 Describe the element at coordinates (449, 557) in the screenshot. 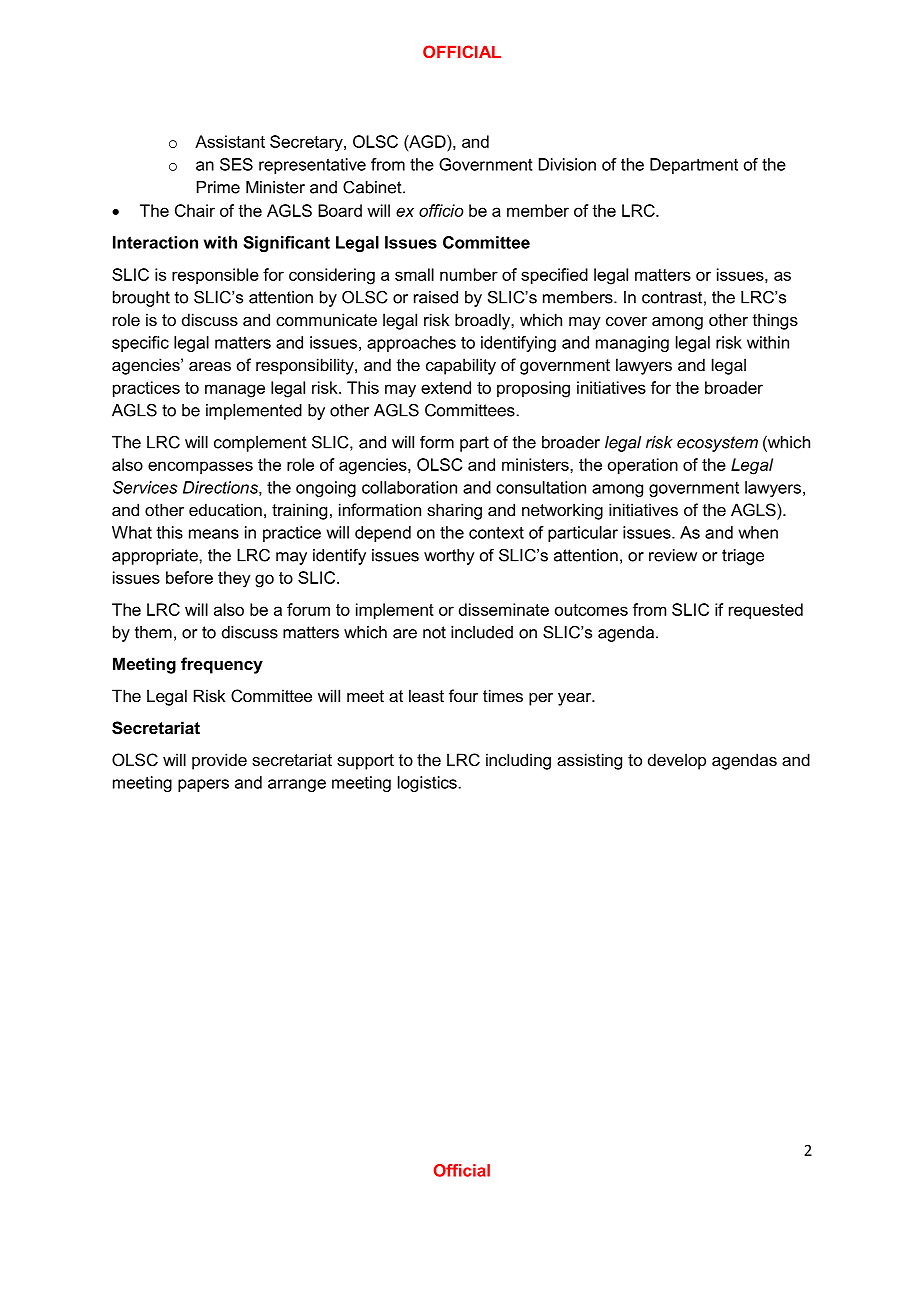

I see `worthy` at that location.
